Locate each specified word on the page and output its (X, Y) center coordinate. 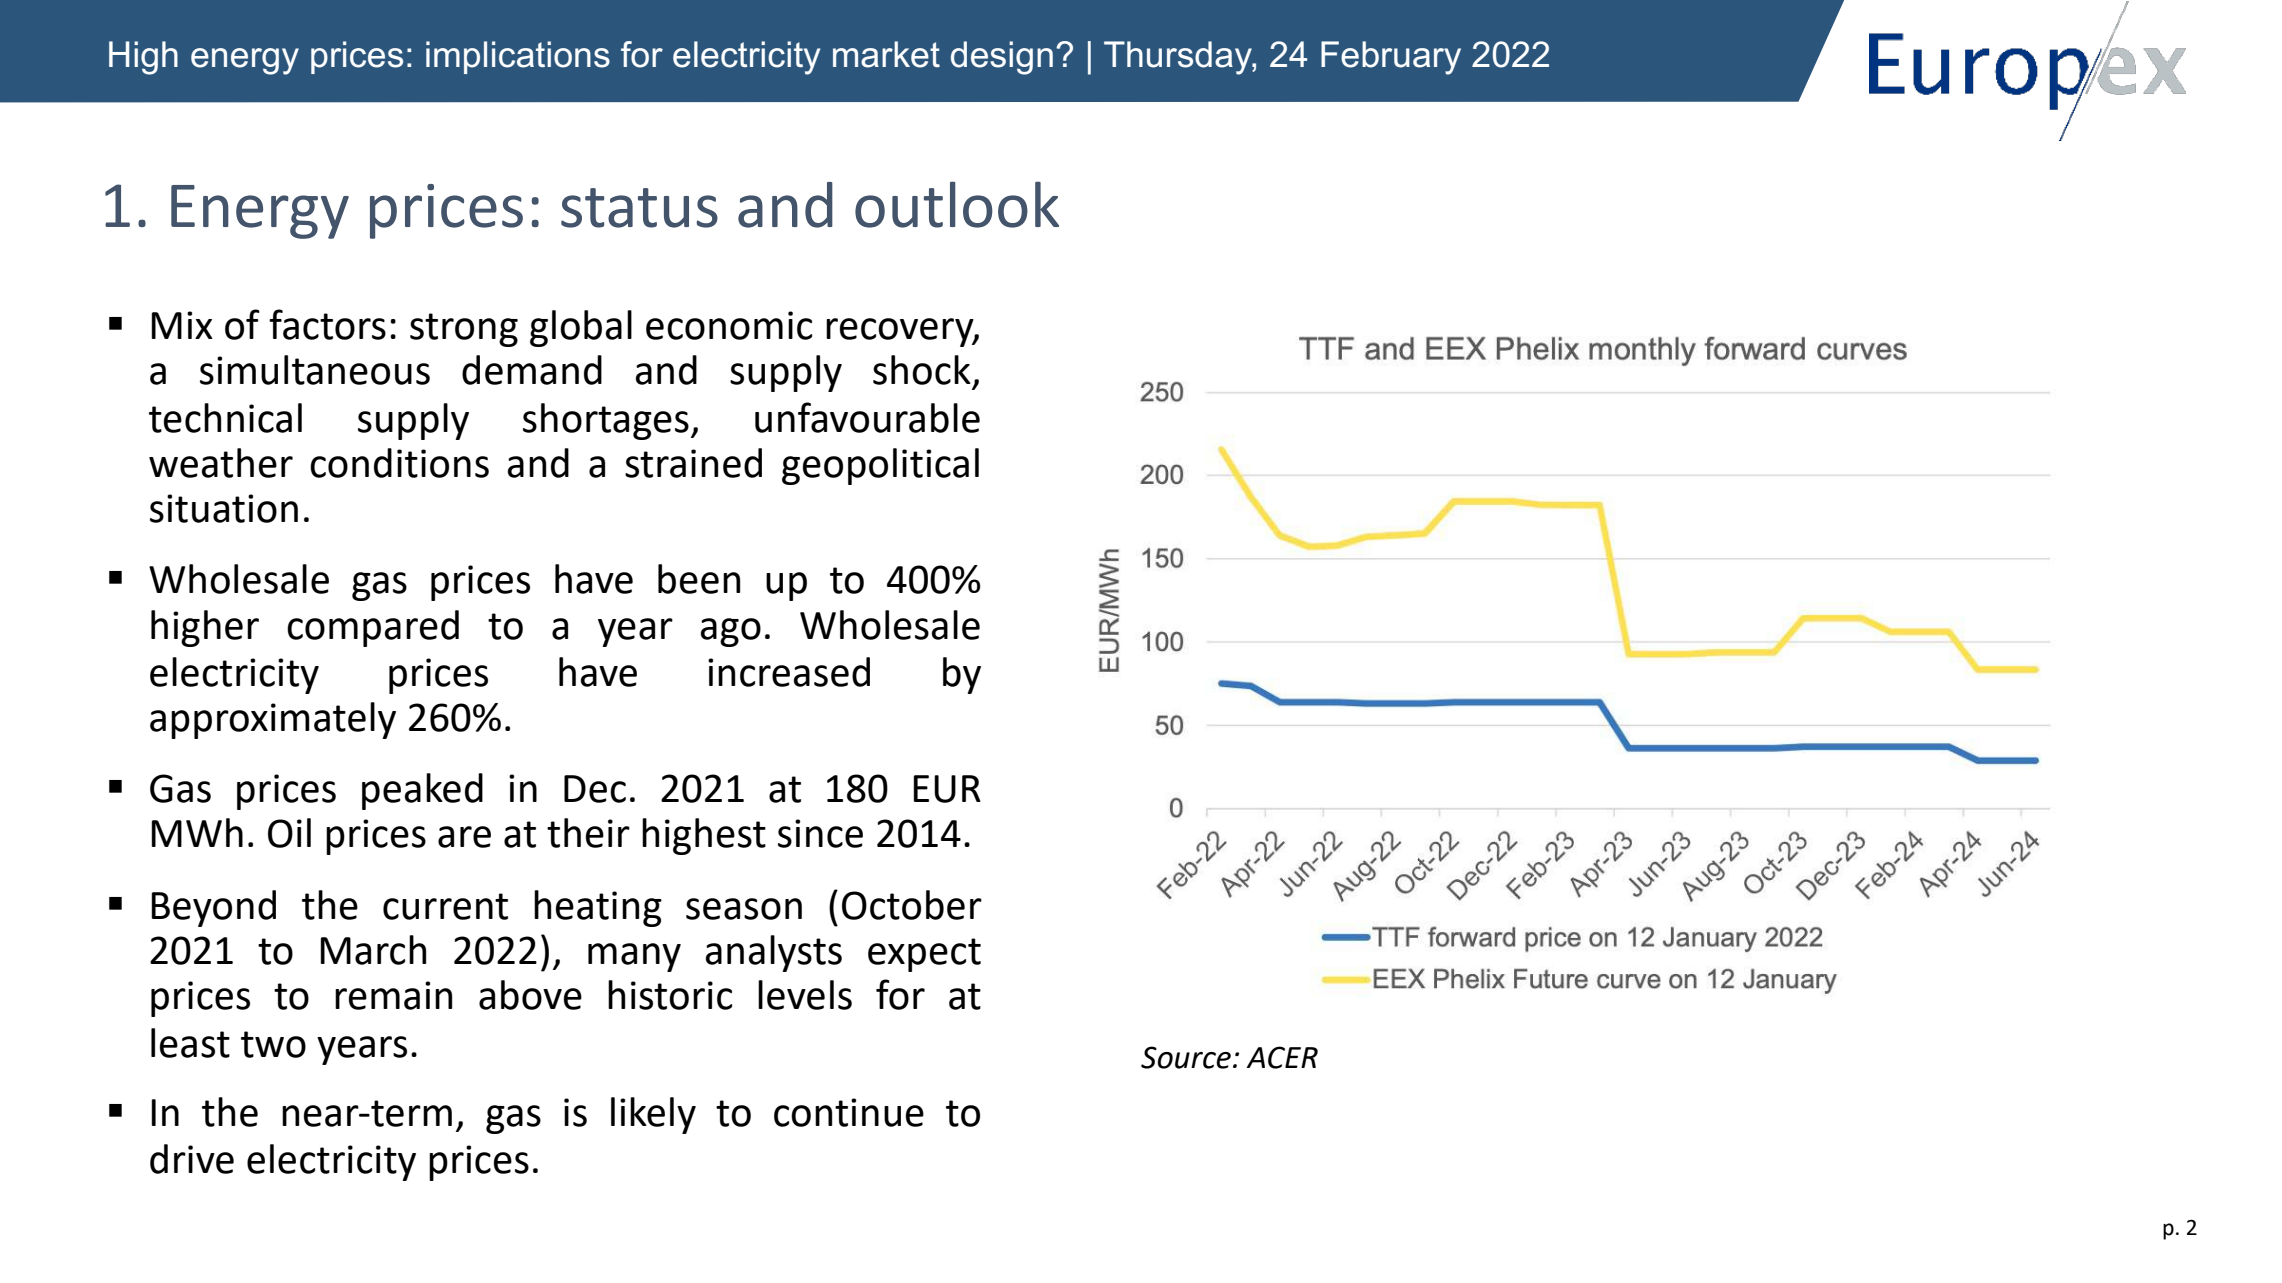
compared (373, 628)
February (1391, 58)
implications (518, 57)
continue (849, 1112)
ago (731, 632)
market (886, 54)
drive (192, 1159)
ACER (1282, 1057)
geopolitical (880, 466)
